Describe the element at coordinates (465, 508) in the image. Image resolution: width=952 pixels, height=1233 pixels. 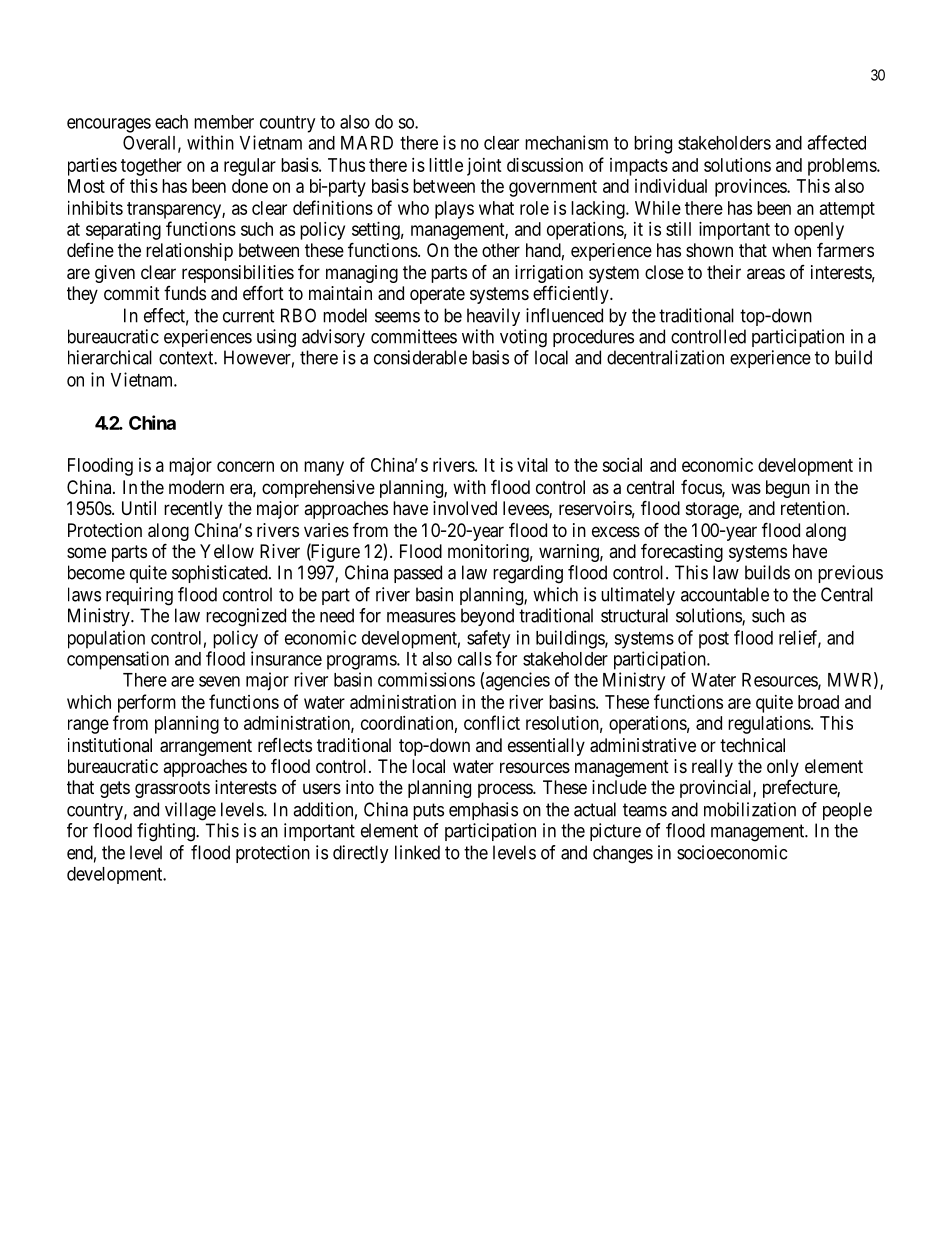
I see `involved` at that location.
